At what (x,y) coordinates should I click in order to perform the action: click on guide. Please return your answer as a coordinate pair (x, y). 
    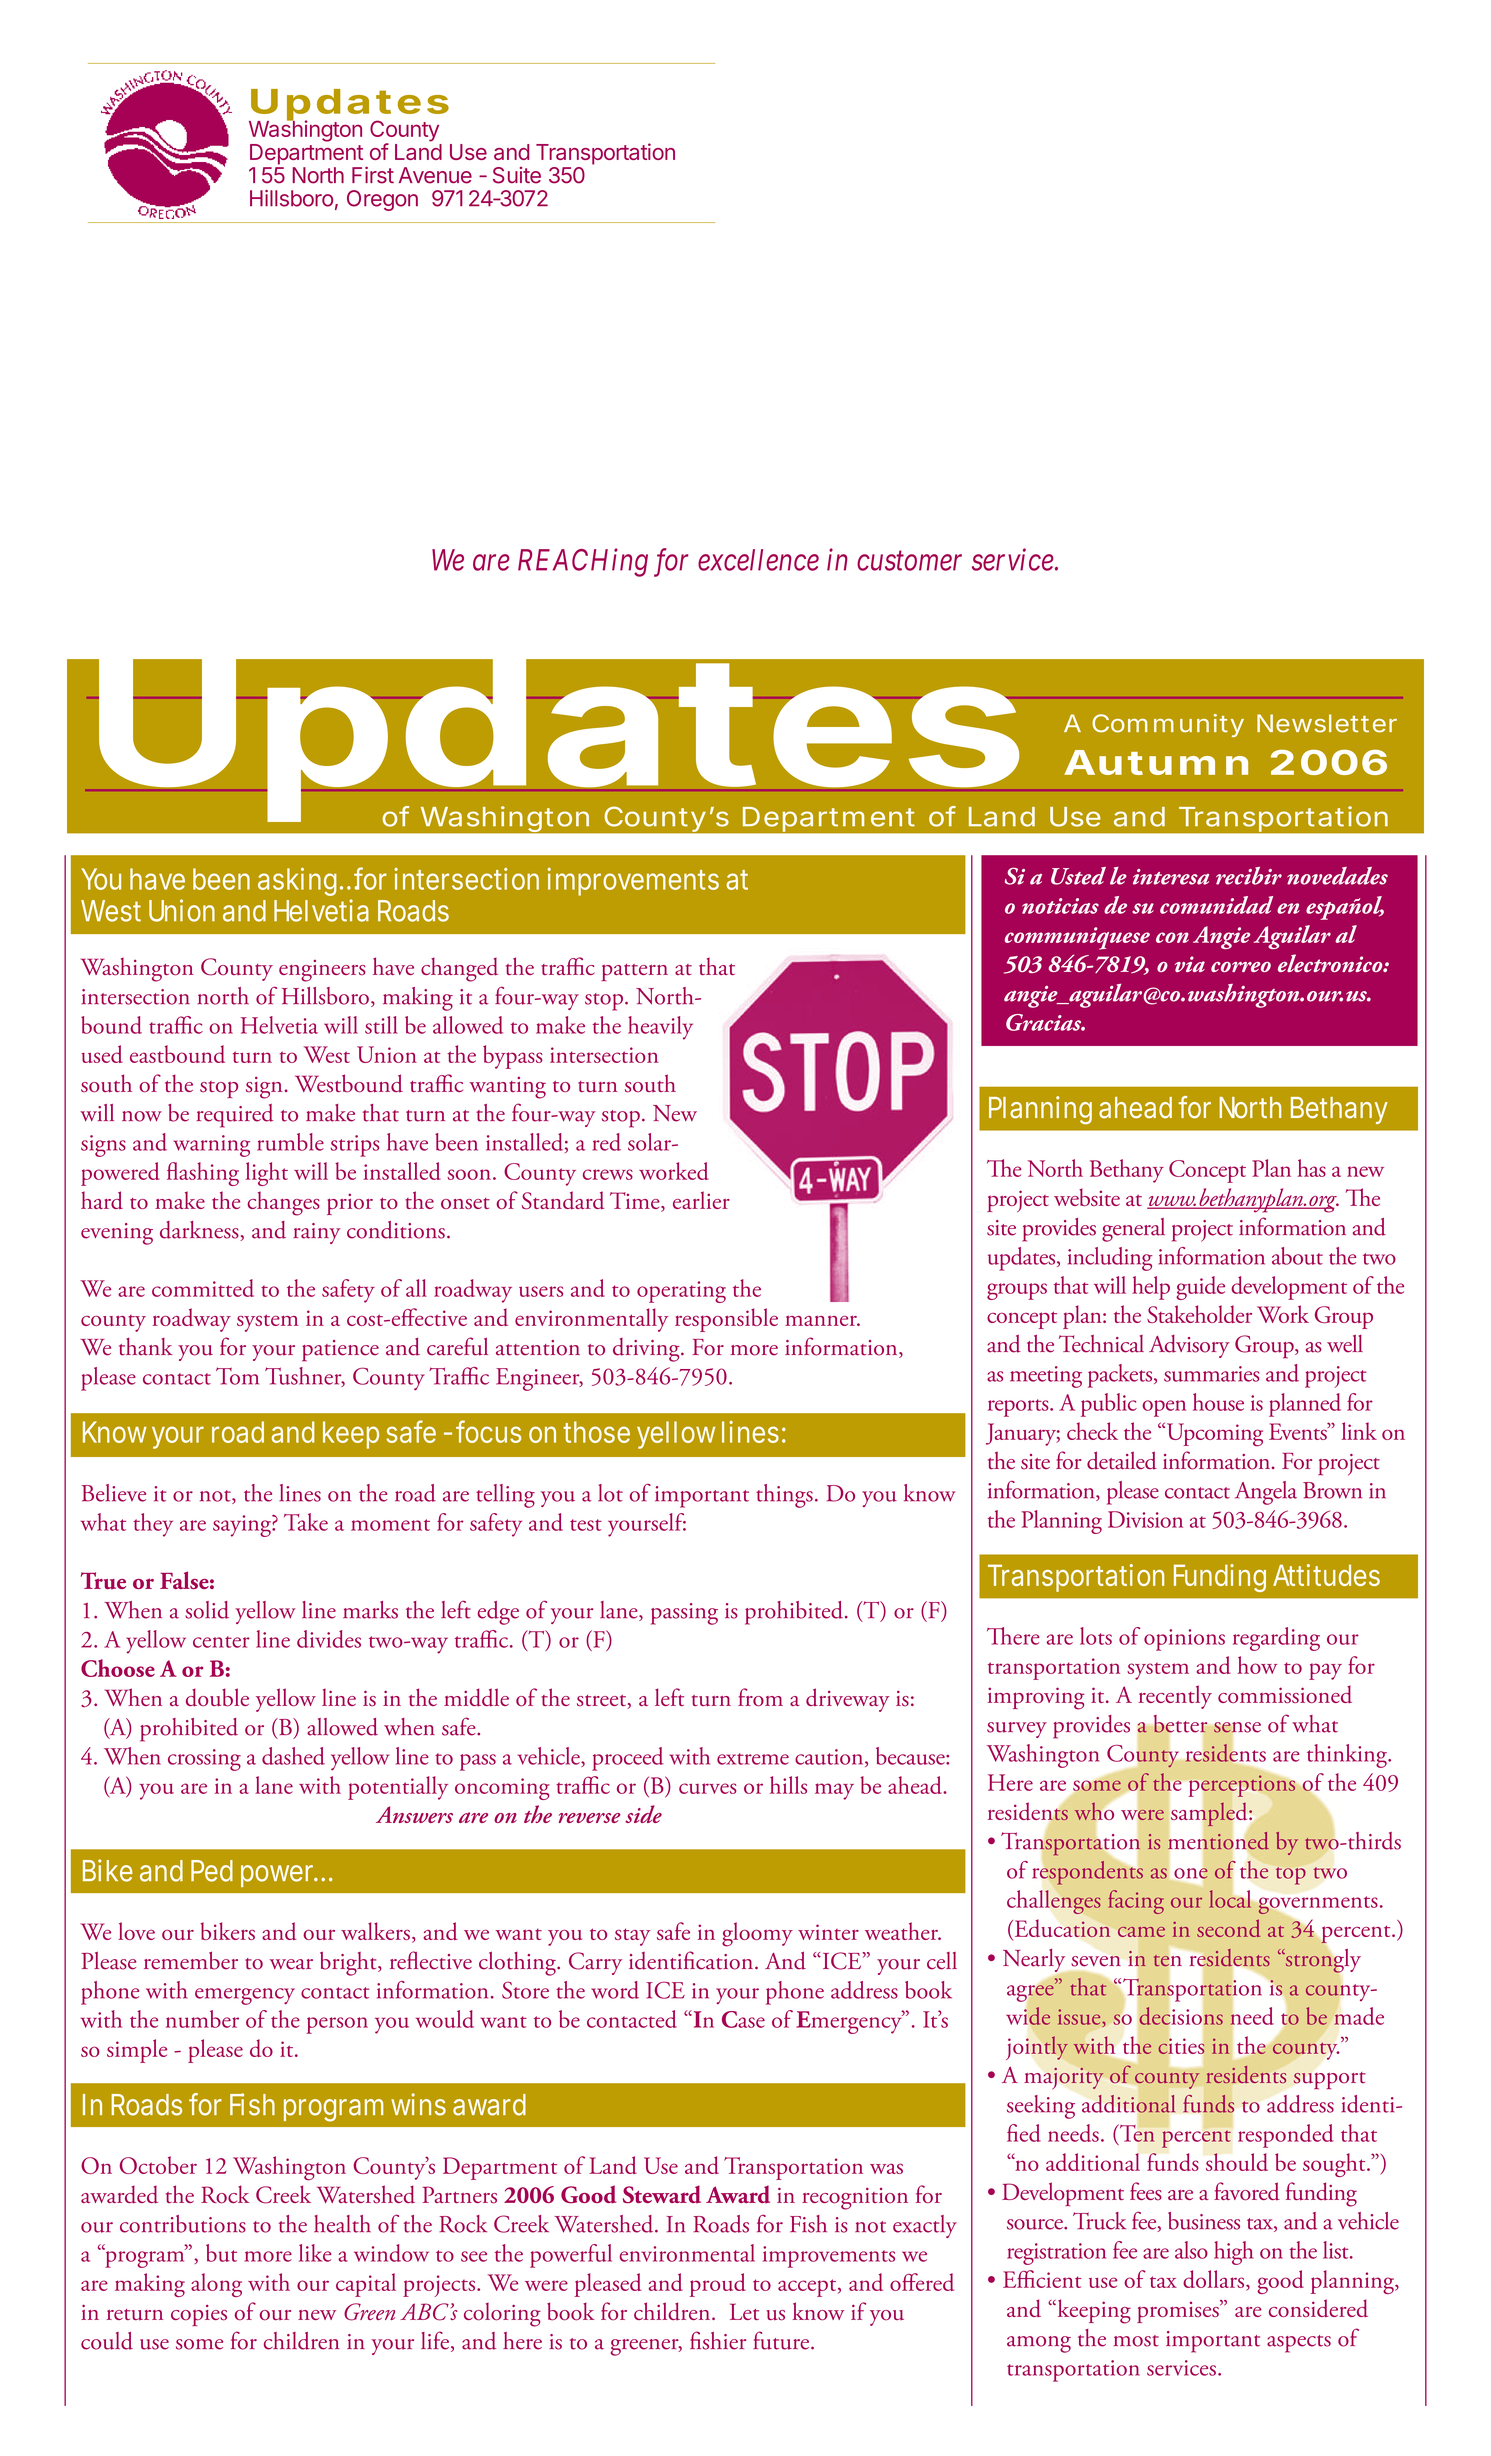
    Looking at the image, I should click on (1200, 1288).
